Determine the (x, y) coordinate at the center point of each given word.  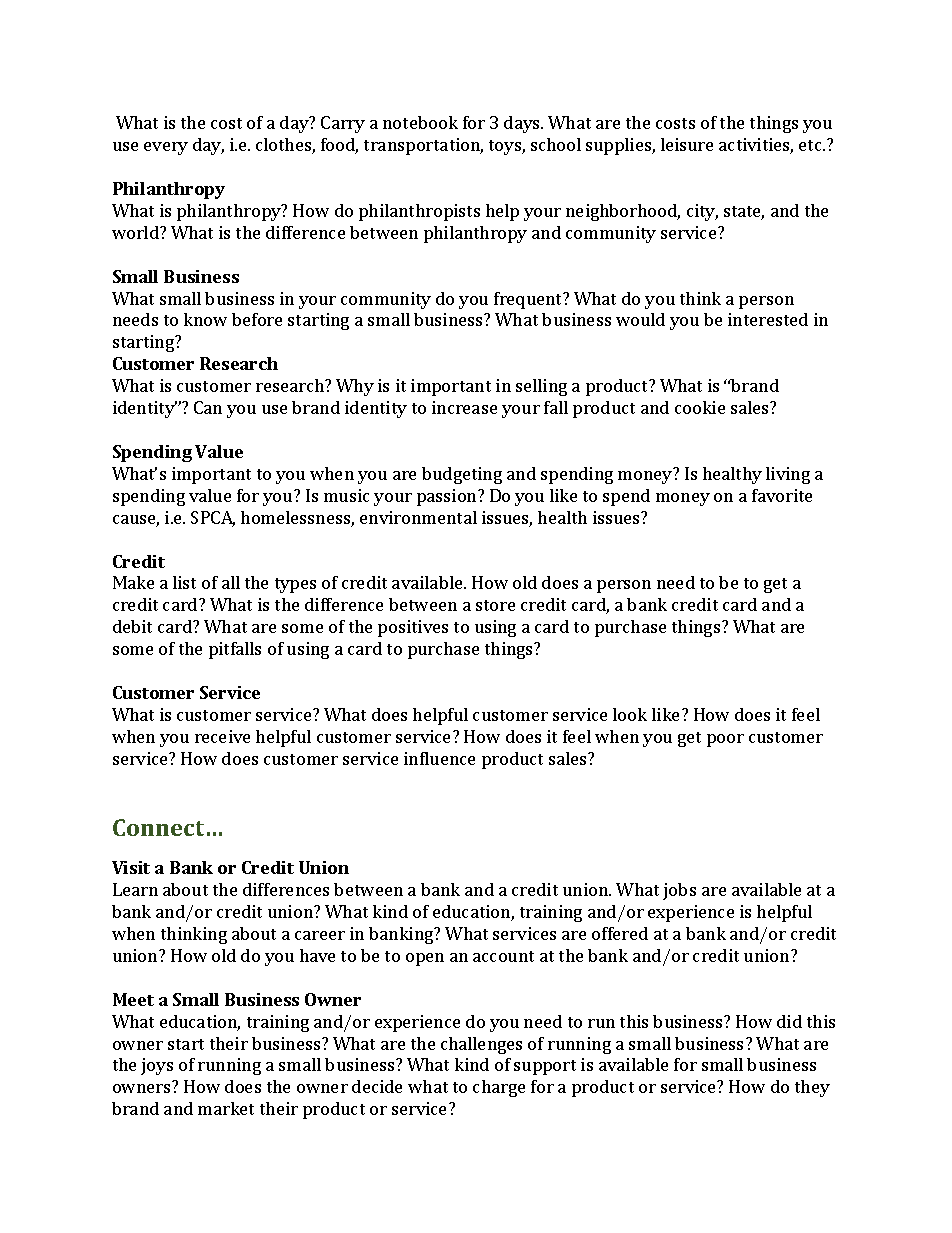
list (184, 582)
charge (499, 1088)
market (226, 1108)
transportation (423, 146)
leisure (687, 144)
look (630, 714)
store (495, 605)
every (166, 148)
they (812, 1088)
